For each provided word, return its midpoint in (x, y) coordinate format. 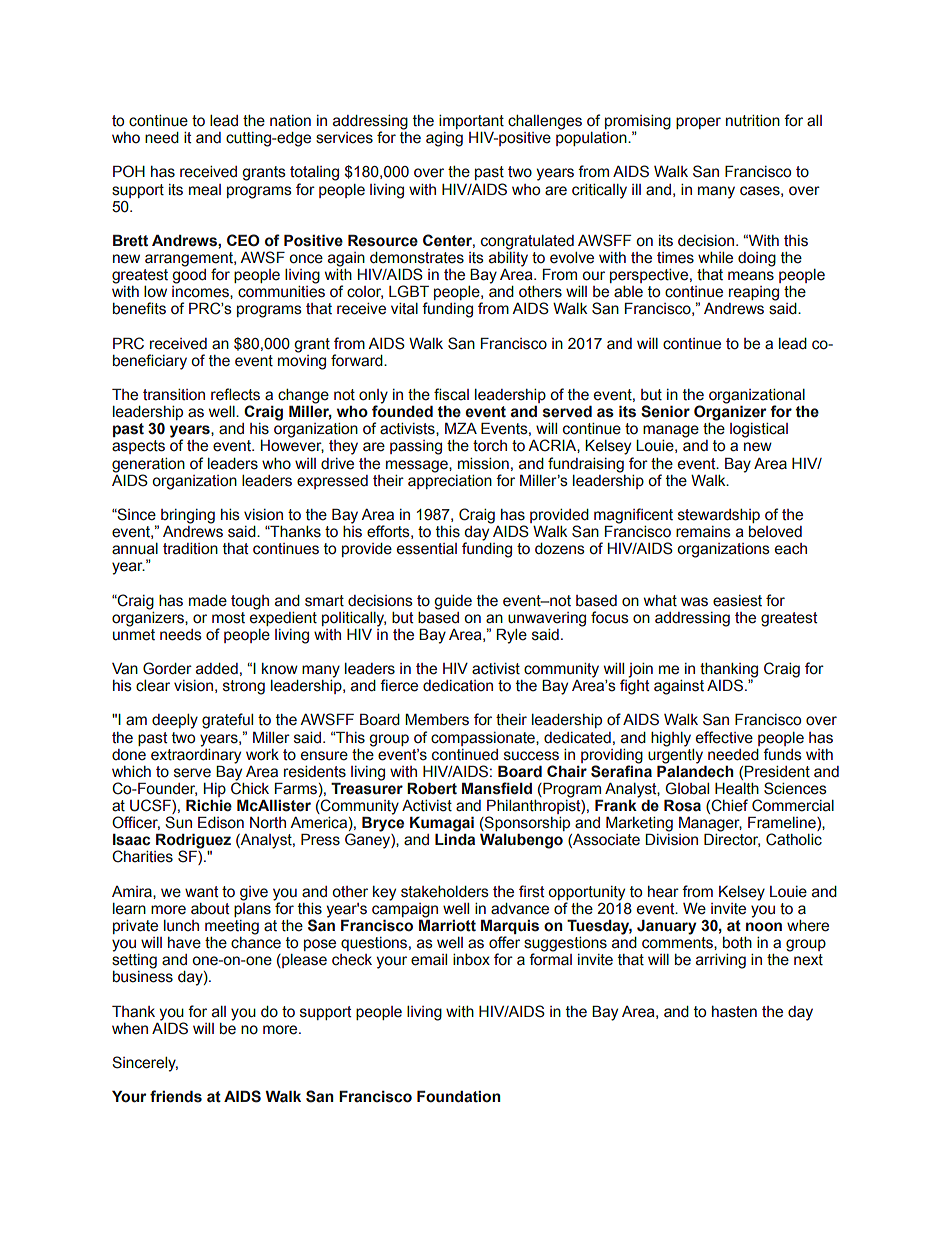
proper (698, 123)
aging (444, 139)
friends (176, 1096)
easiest (737, 601)
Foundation (459, 1096)
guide (453, 602)
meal (205, 190)
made (208, 601)
